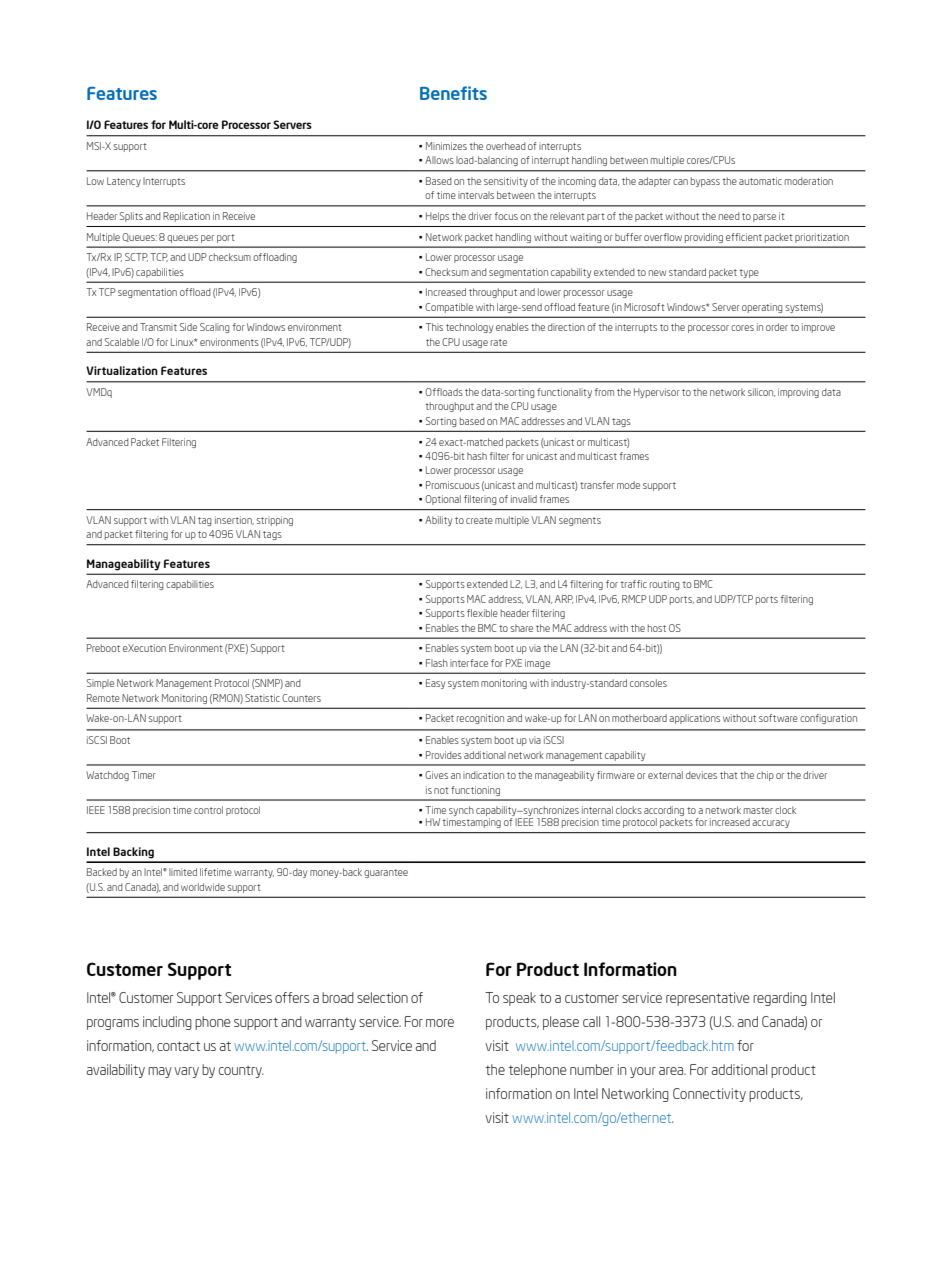 This page has width=952, height=1270. Describe the element at coordinates (188, 327) in the page. I see `Side` at that location.
